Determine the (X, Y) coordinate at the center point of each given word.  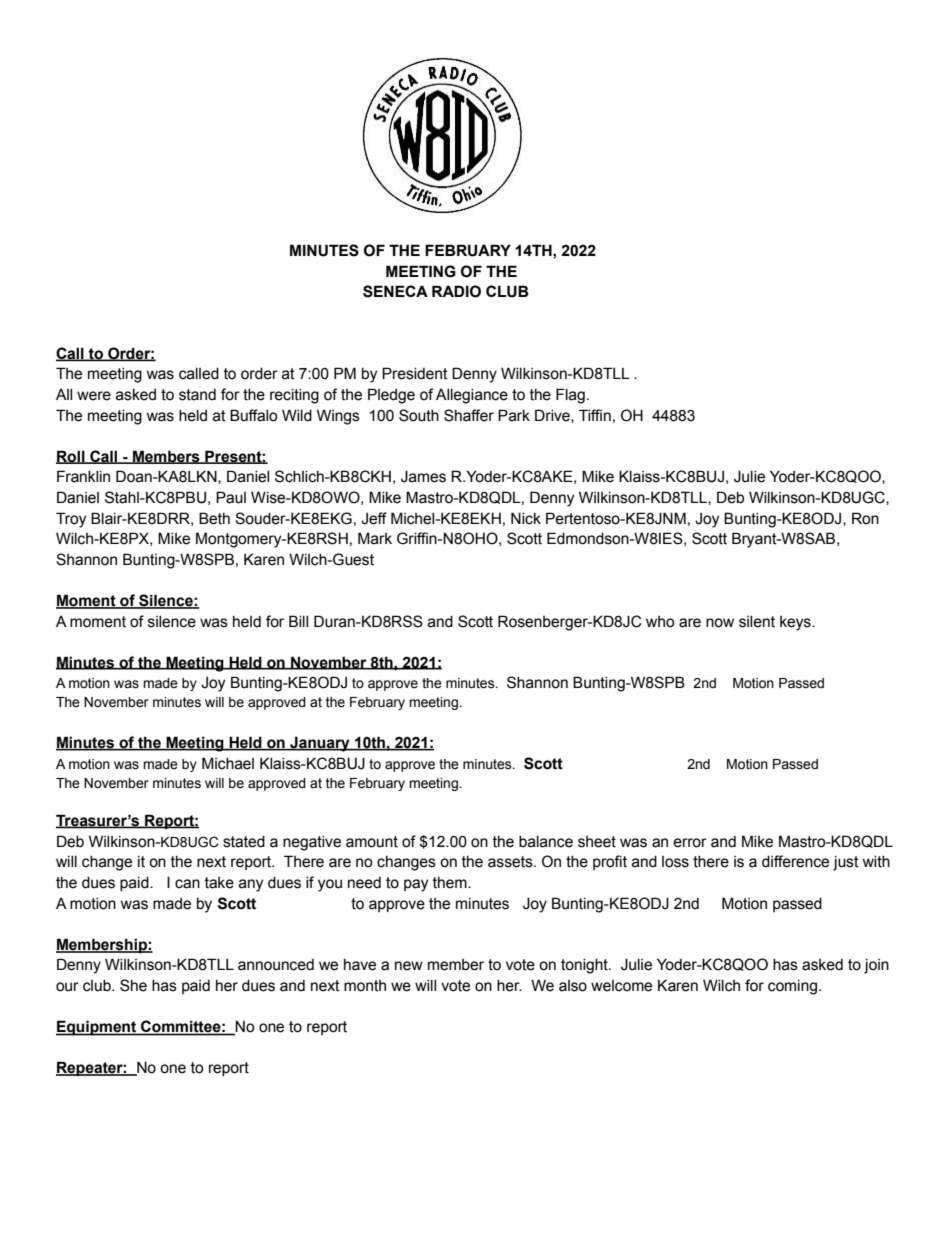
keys (796, 623)
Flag (570, 396)
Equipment (97, 1028)
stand (197, 395)
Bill (298, 621)
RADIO (456, 291)
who (660, 622)
